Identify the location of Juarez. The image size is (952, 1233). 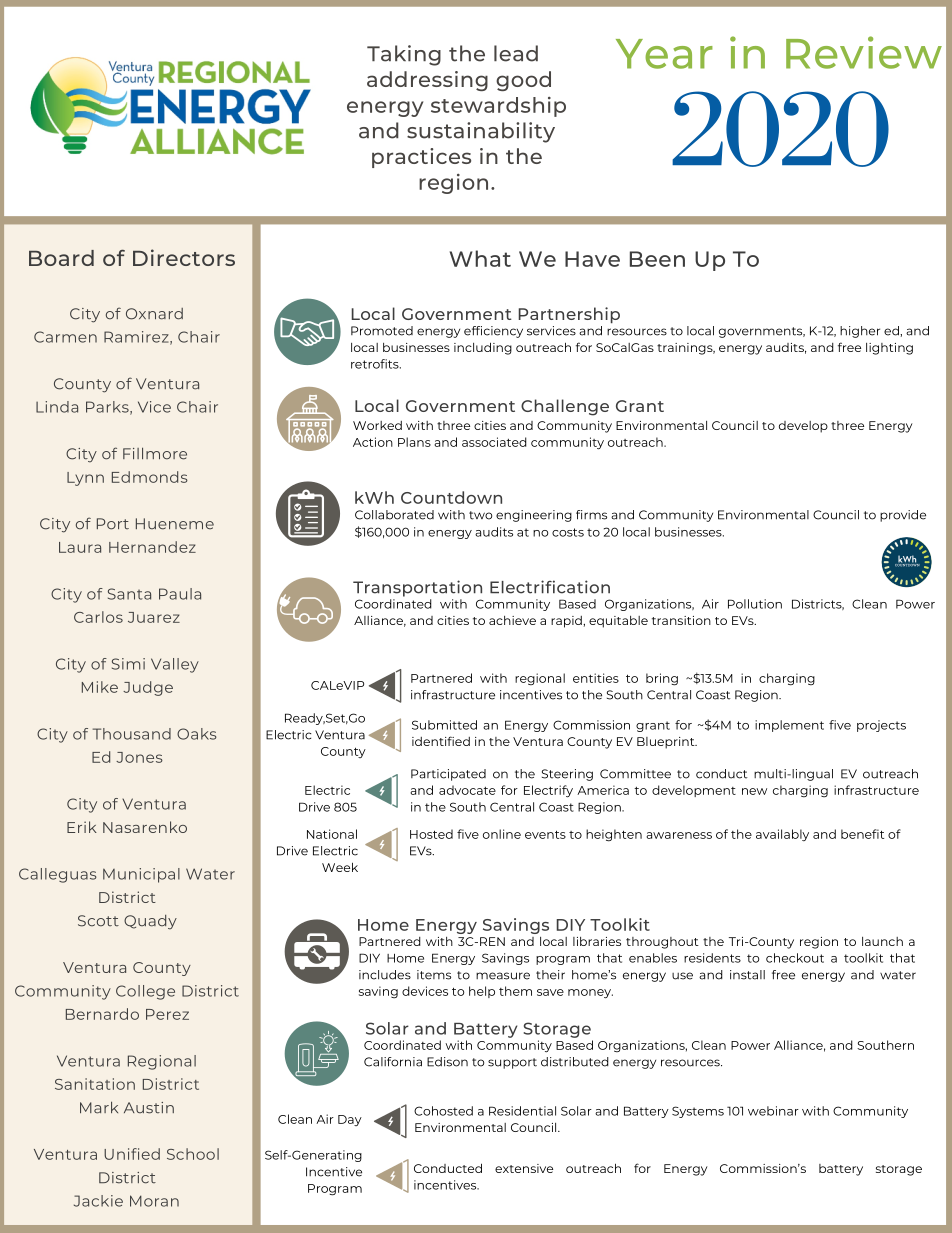
(154, 617).
